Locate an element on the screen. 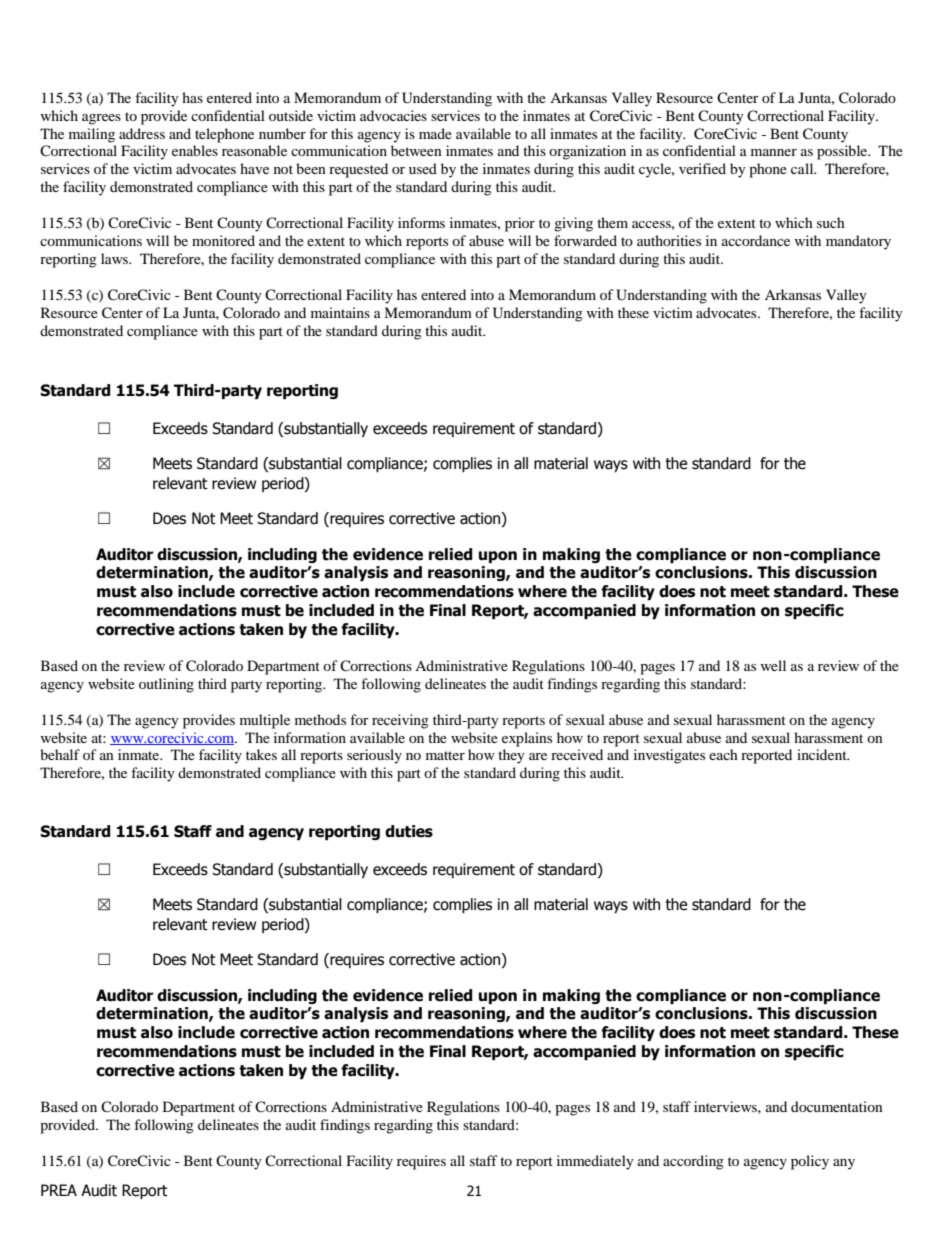 This screenshot has height=1233, width=952. according is located at coordinates (693, 1162).
